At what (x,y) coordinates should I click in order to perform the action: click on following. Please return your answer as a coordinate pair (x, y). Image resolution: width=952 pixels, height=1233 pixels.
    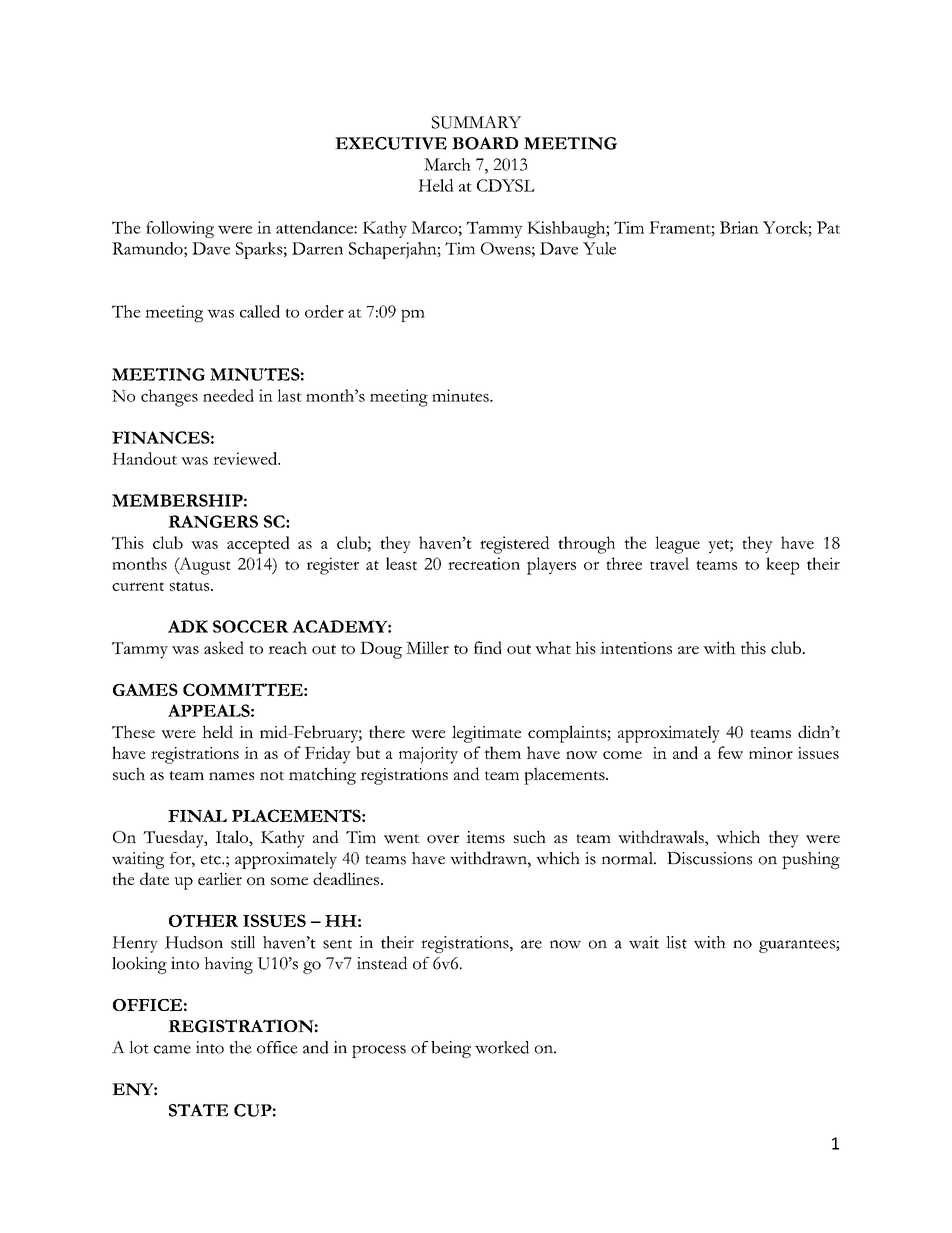
    Looking at the image, I should click on (180, 229).
